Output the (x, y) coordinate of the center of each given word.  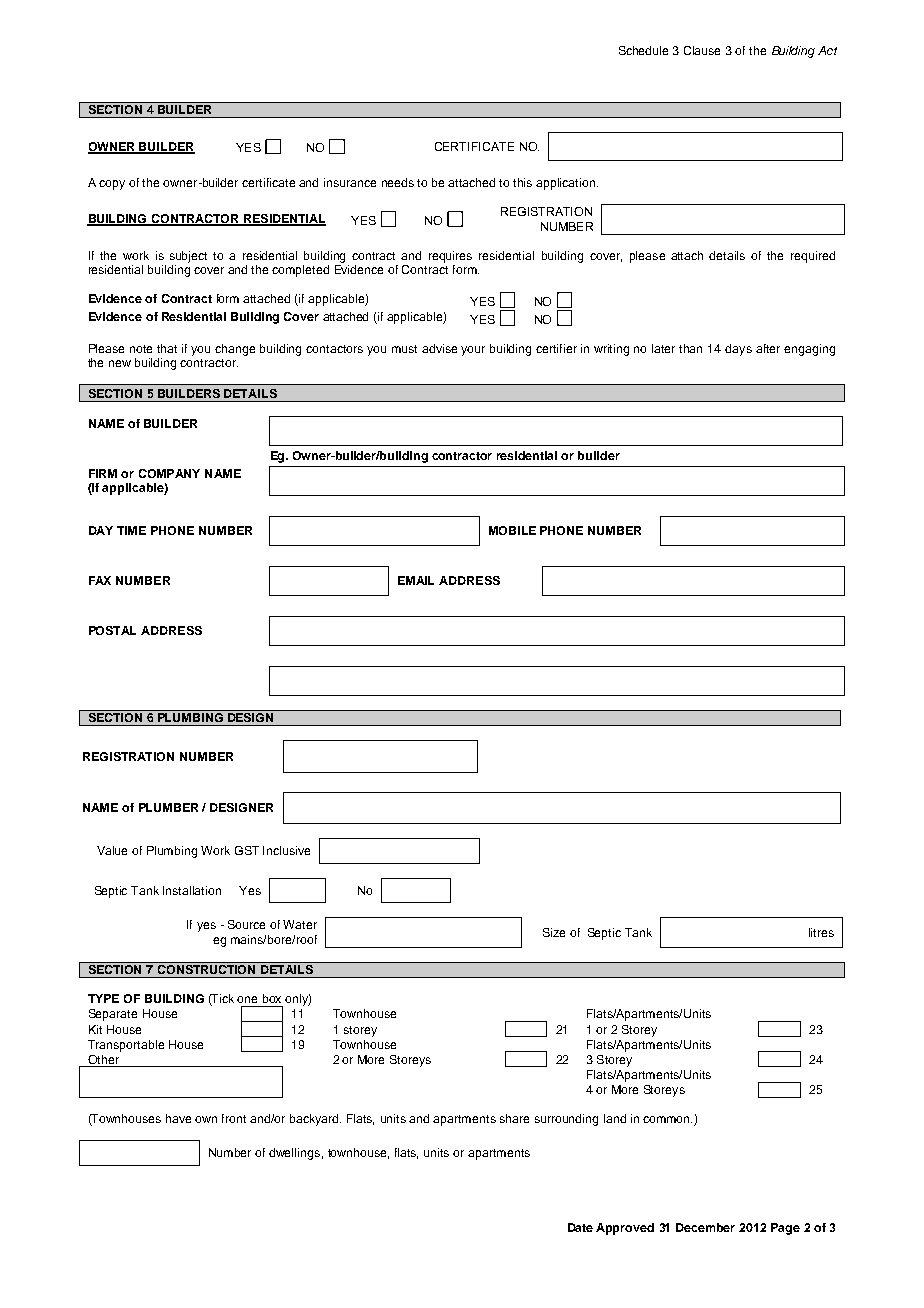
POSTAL (112, 630)
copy (112, 185)
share (514, 1118)
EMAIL (416, 580)
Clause (702, 50)
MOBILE (512, 530)
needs (398, 182)
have (178, 1118)
